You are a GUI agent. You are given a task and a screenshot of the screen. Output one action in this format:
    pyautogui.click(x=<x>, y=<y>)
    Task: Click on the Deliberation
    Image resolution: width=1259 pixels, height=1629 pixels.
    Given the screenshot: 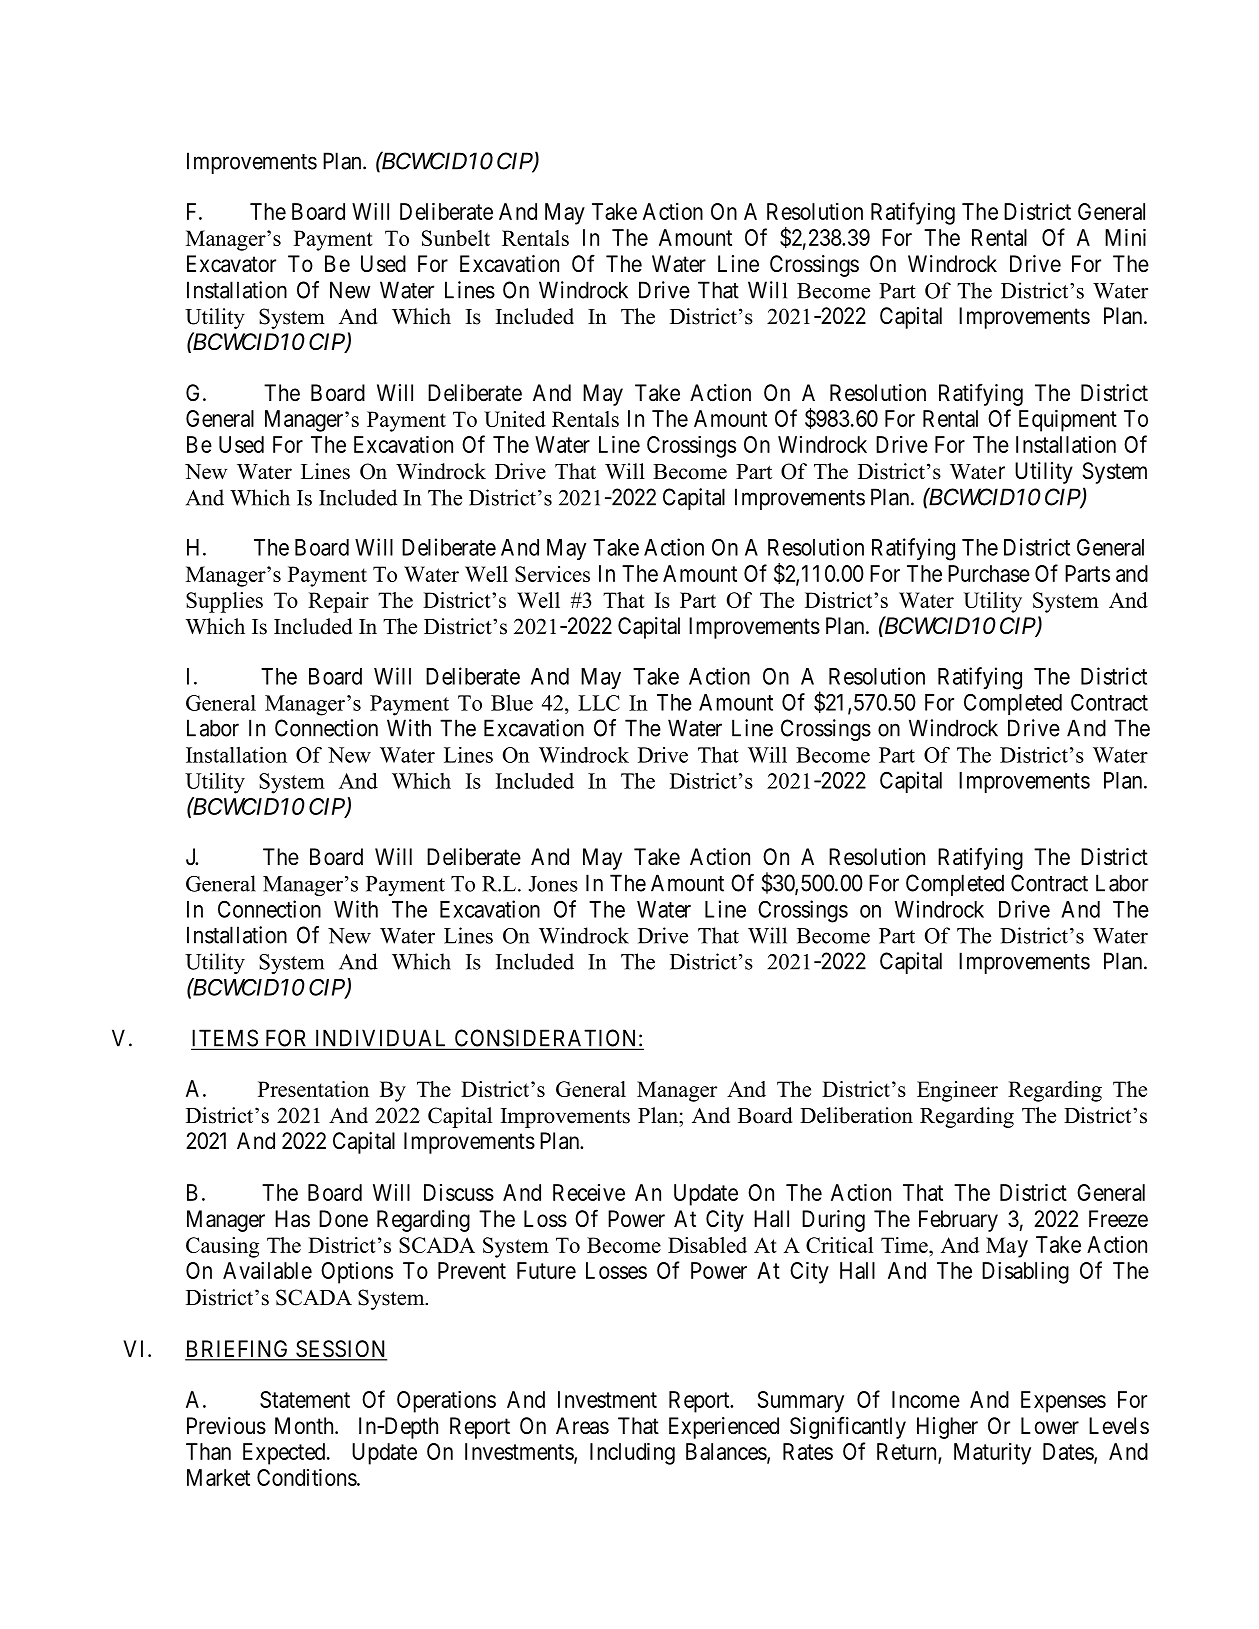 What is the action you would take?
    pyautogui.click(x=856, y=1115)
